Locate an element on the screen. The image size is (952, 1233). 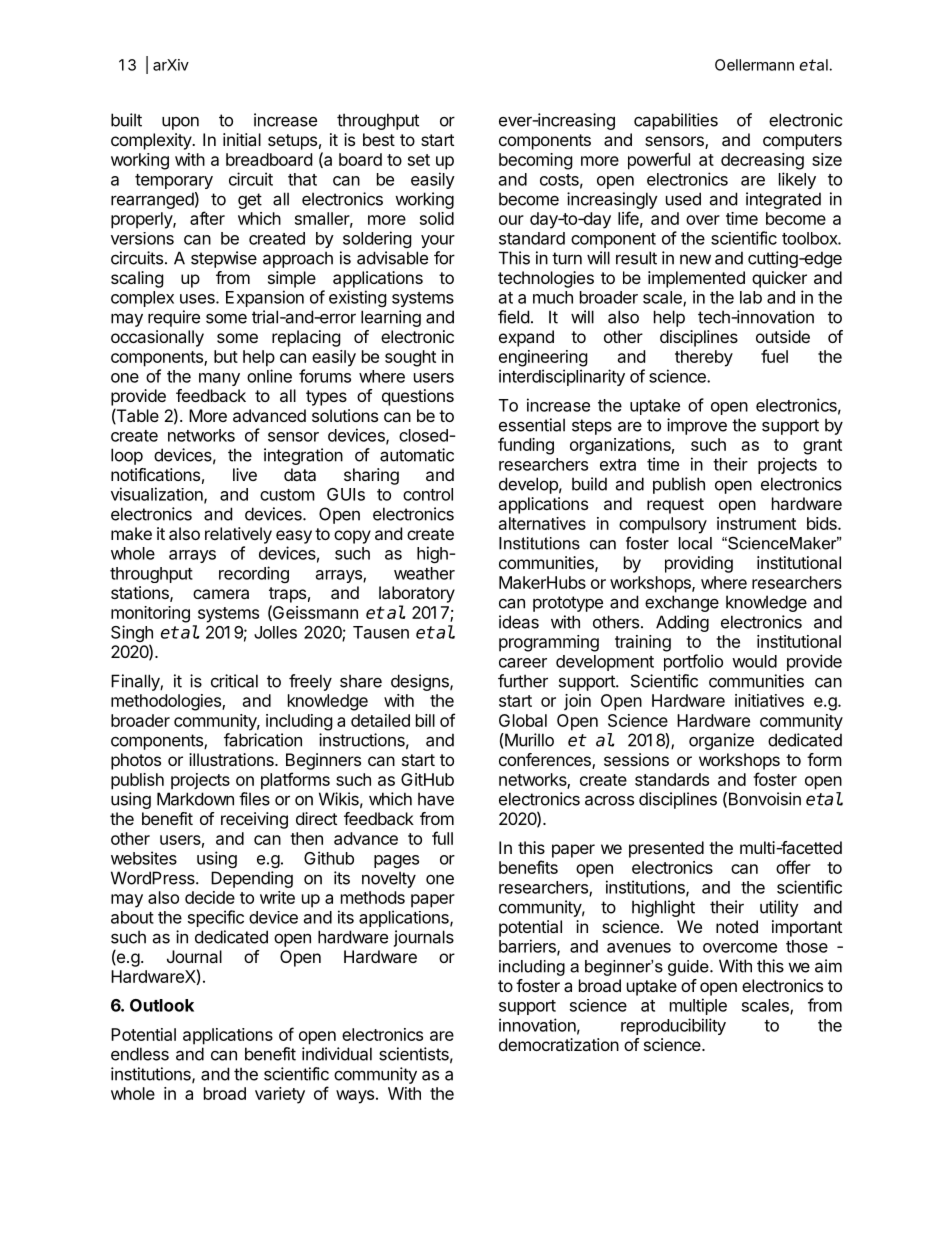
decreasing is located at coordinates (762, 161).
